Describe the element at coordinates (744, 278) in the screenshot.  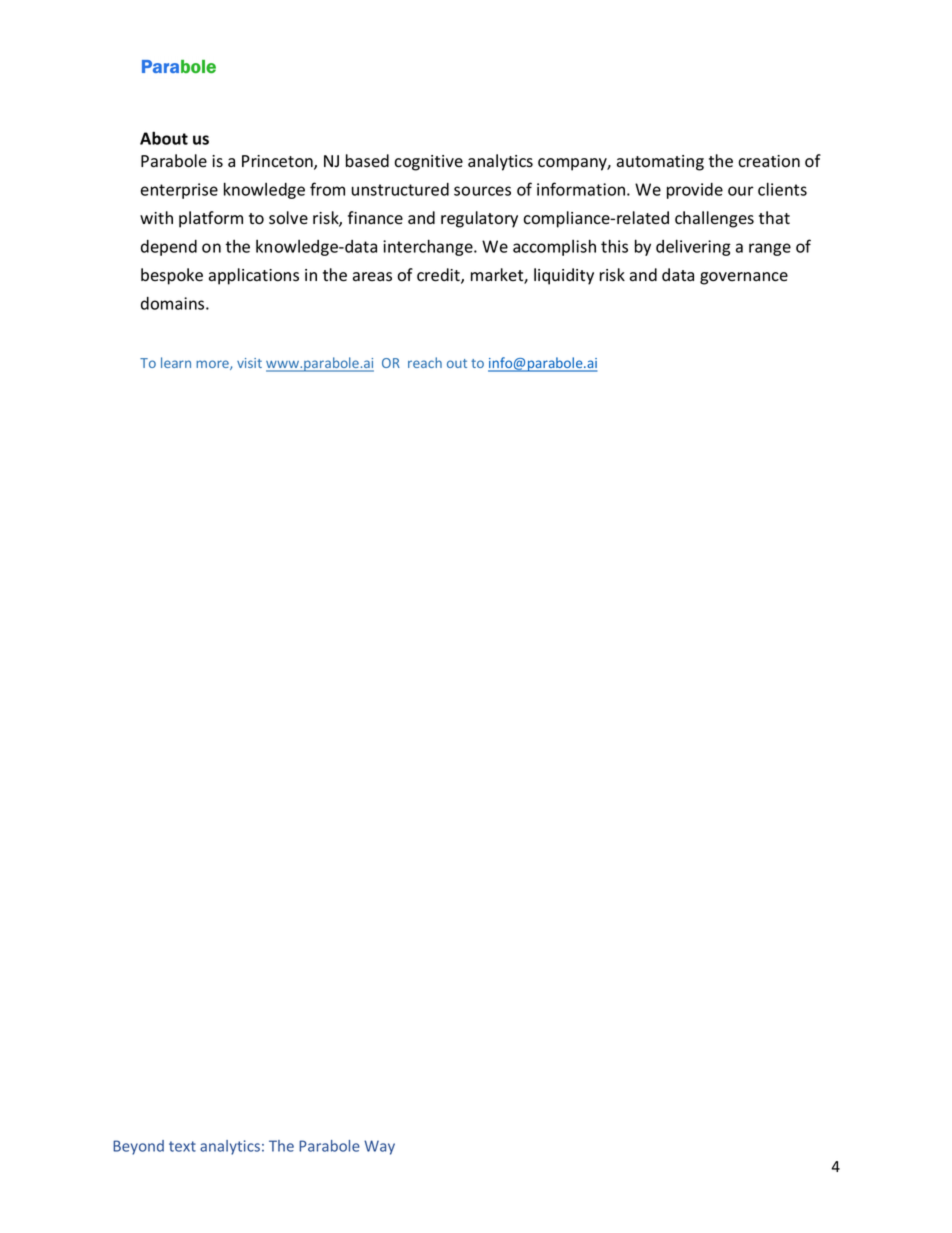
I see `governance` at that location.
